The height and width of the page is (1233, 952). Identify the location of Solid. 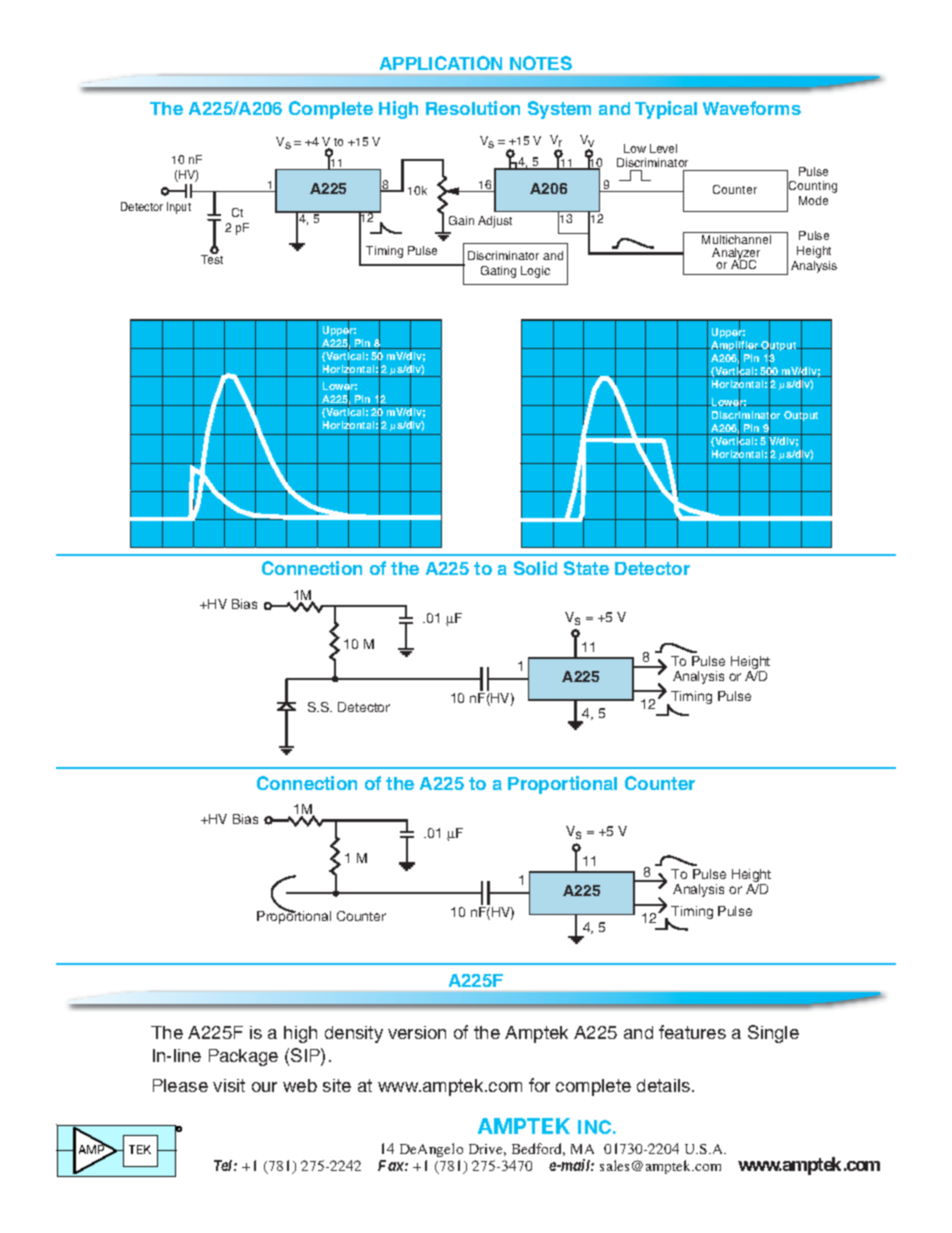
(535, 568).
